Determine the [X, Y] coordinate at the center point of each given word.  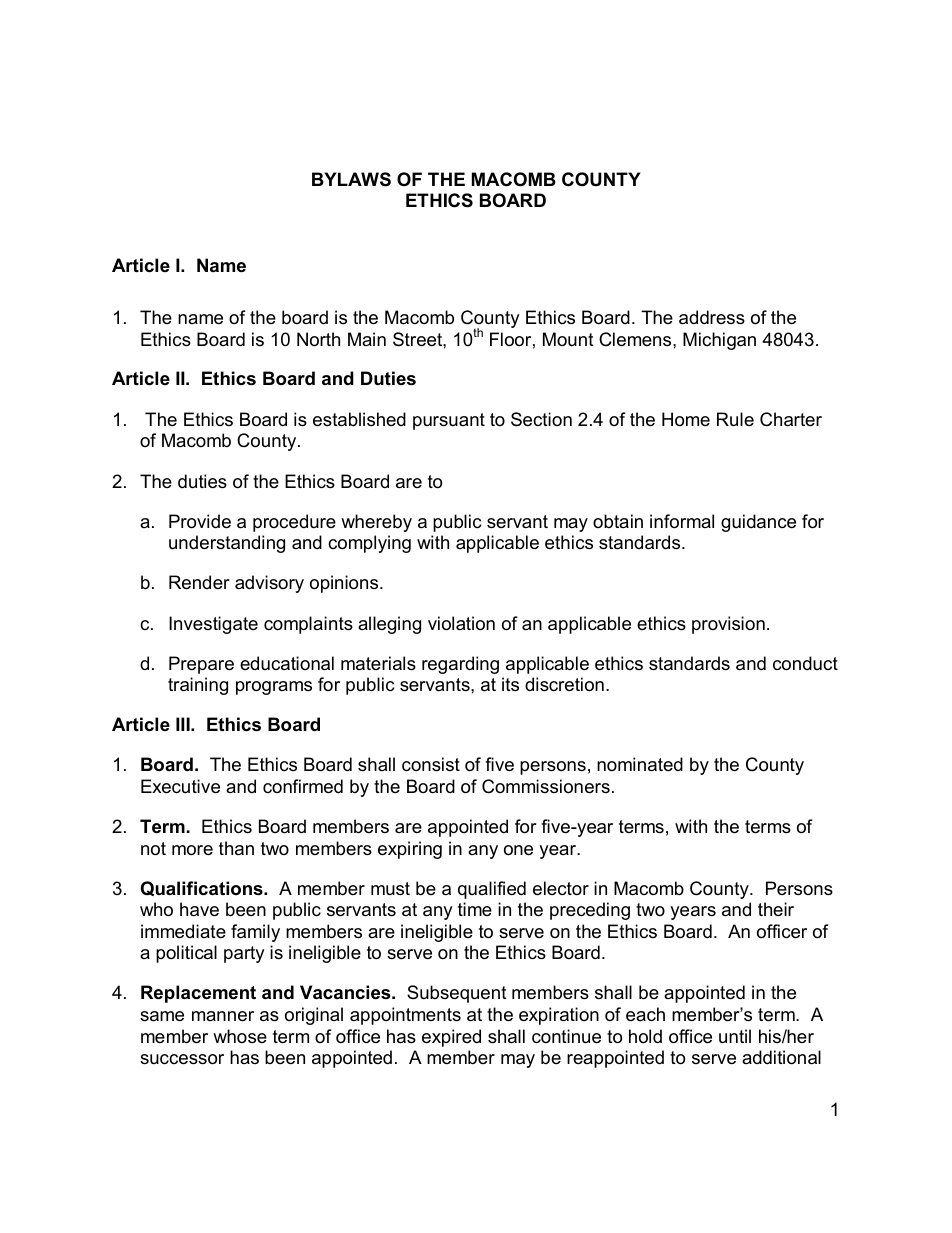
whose [240, 1036]
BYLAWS [351, 179]
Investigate [213, 625]
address [712, 317]
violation [461, 623]
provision [728, 625]
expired [451, 1038]
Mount [568, 339]
